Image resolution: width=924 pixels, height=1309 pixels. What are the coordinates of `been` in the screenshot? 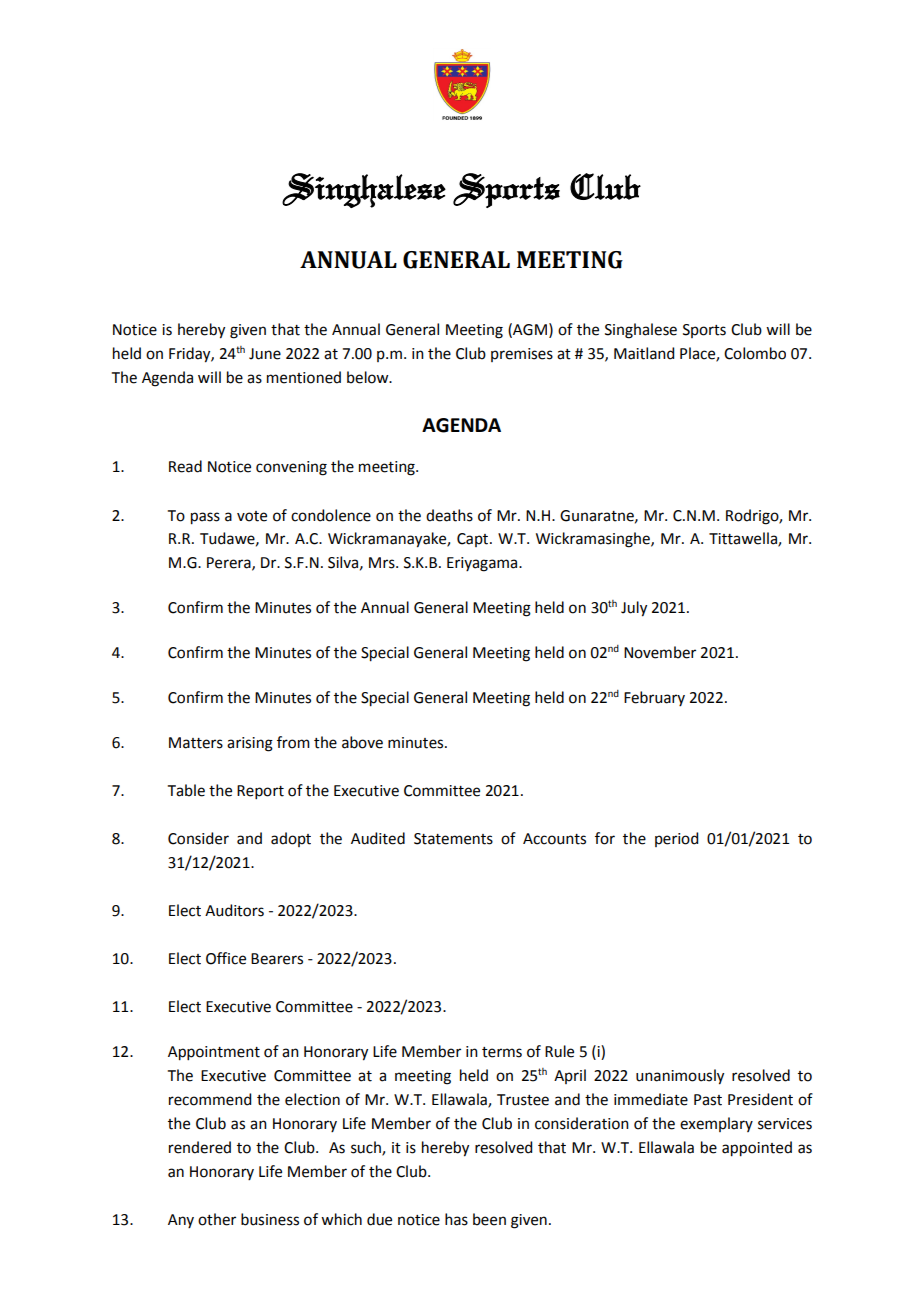 It's located at (489, 1219).
